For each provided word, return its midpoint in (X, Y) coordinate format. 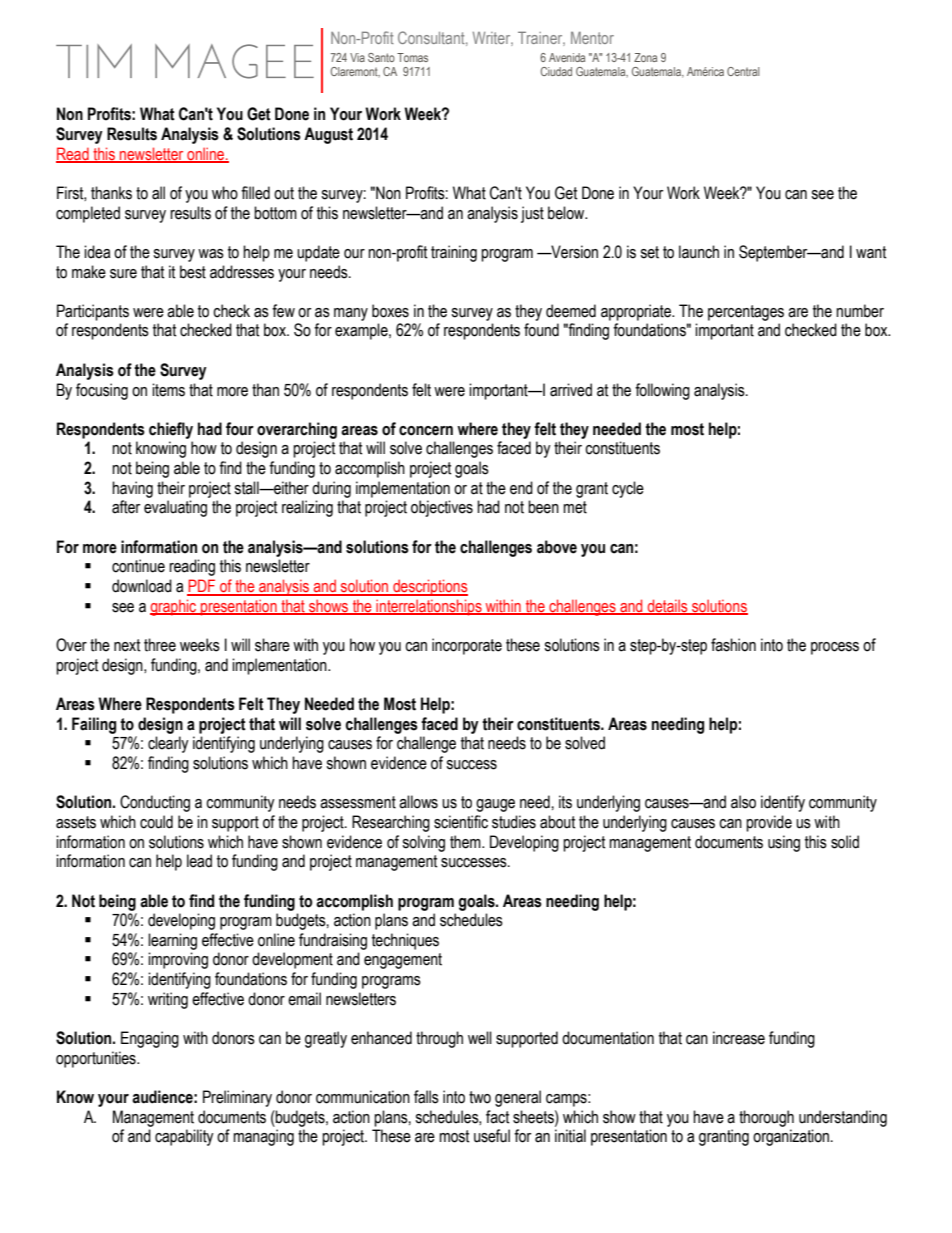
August (328, 135)
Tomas (412, 57)
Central (743, 71)
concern (426, 431)
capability (184, 1137)
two (480, 1097)
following (662, 391)
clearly (168, 744)
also (743, 802)
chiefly (171, 430)
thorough (766, 1118)
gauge (495, 805)
